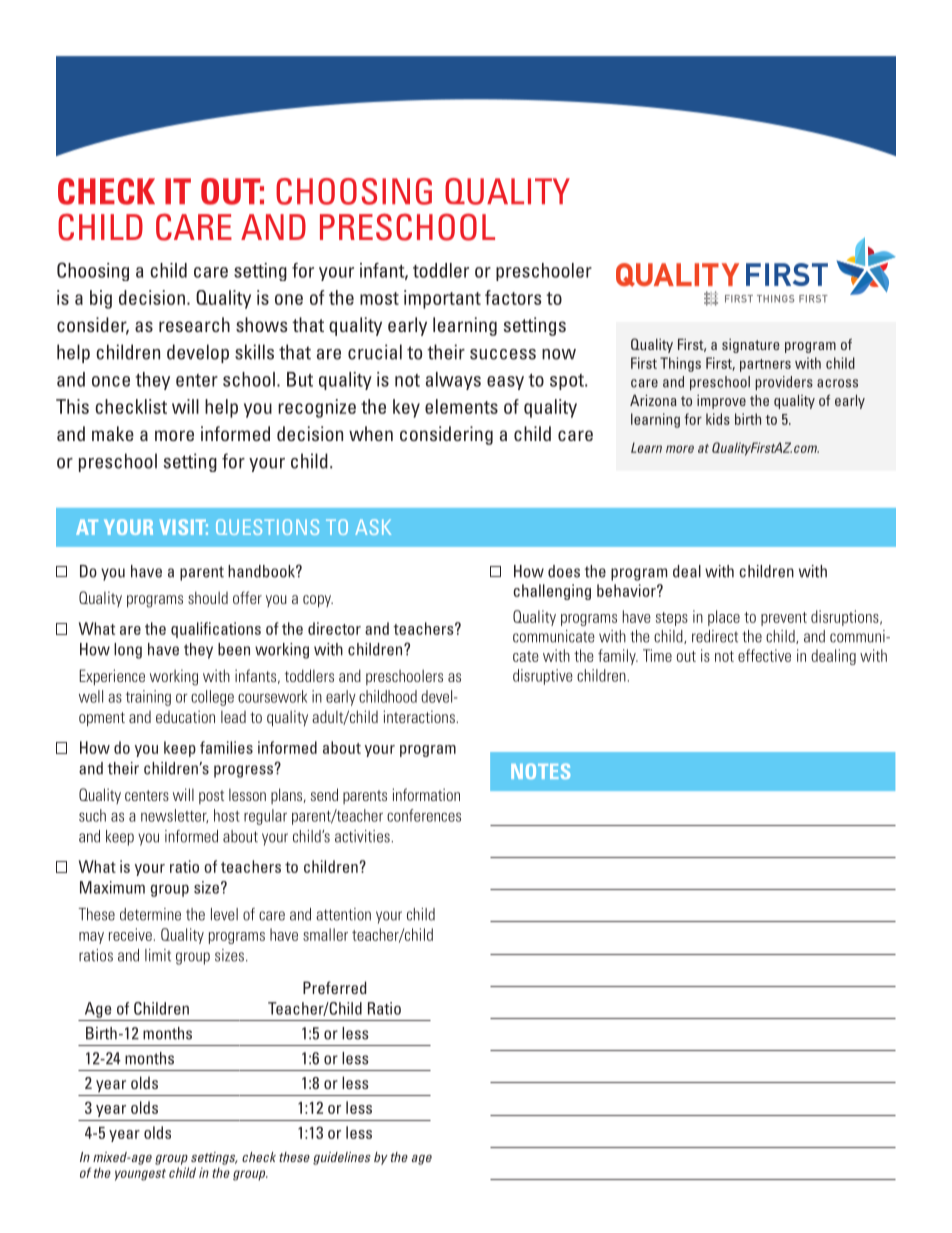  What do you see at coordinates (184, 527) in the document?
I see `VISIT` at bounding box center [184, 527].
